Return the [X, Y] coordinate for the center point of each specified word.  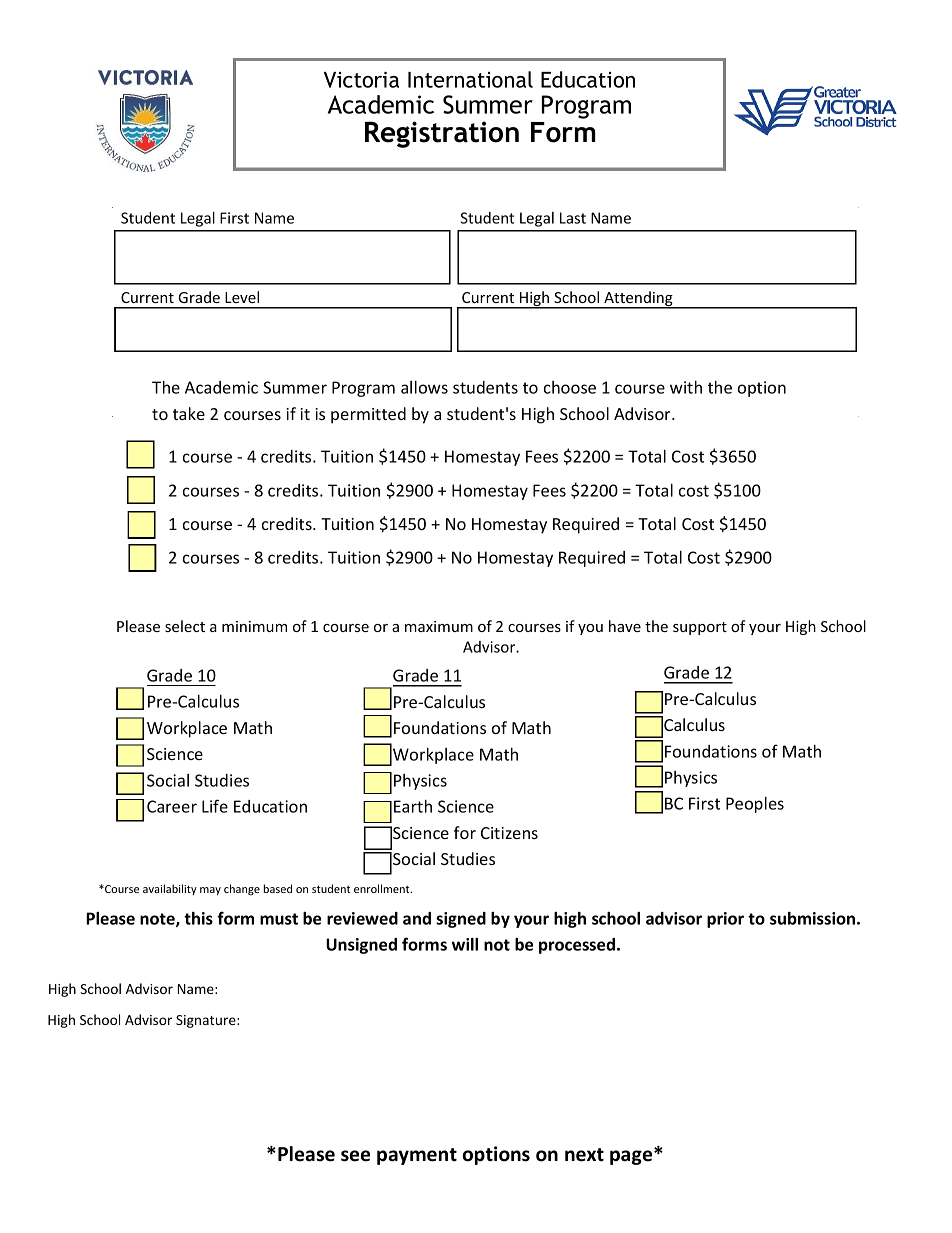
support [700, 628]
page [632, 1156]
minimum [254, 626]
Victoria [361, 79]
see [355, 1156]
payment [417, 1156]
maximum [439, 626]
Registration [442, 134]
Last [573, 218]
